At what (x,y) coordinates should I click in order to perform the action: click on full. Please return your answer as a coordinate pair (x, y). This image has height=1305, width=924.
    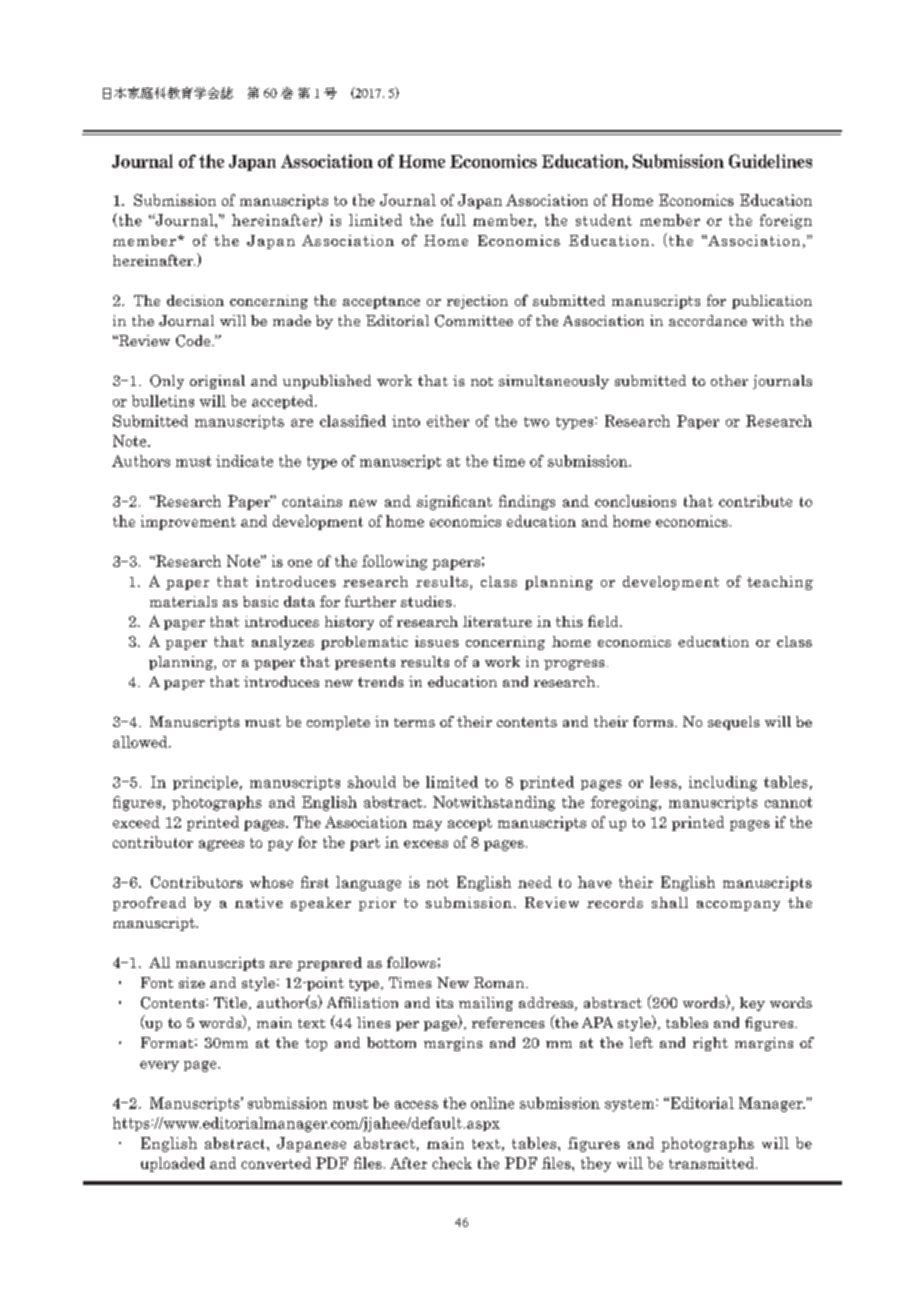
    Looking at the image, I should click on (453, 220).
